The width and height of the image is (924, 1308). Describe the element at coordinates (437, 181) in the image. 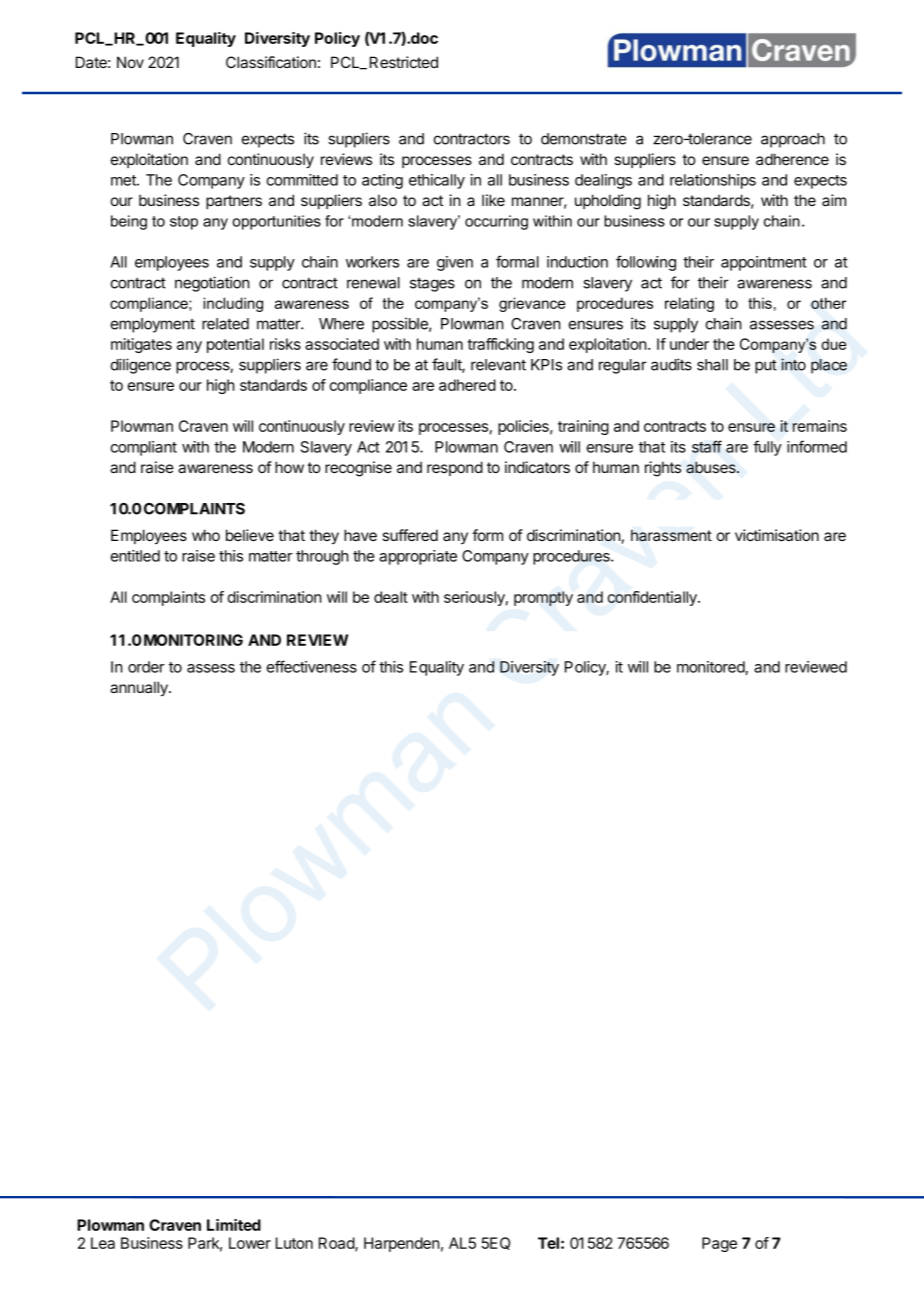

I see `ethically` at that location.
